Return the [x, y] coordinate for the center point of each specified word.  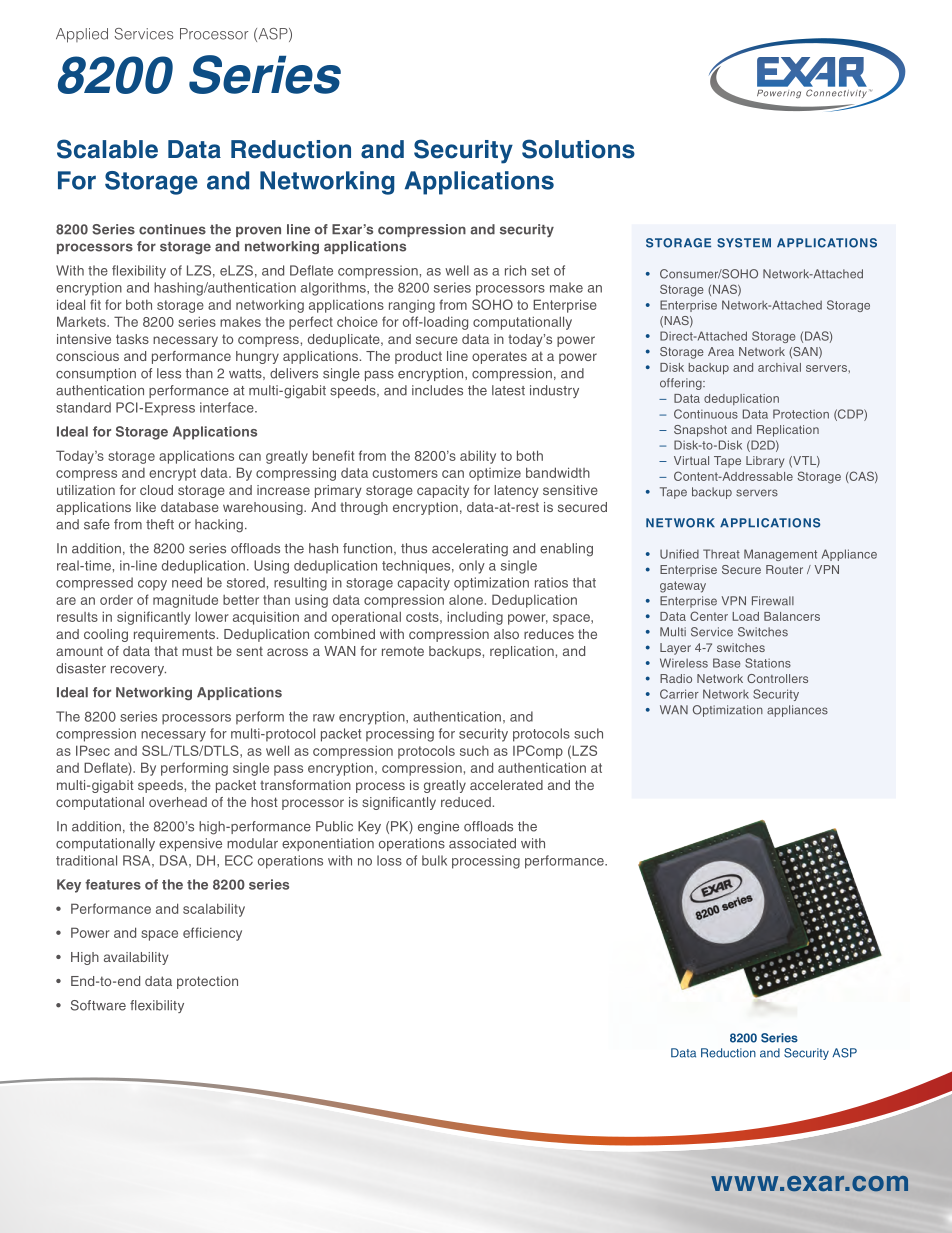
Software [98, 1005]
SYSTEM [744, 243]
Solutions [578, 149]
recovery [138, 671]
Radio [676, 678]
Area [721, 351]
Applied [82, 35]
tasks [132, 339]
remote [403, 651]
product [418, 357]
